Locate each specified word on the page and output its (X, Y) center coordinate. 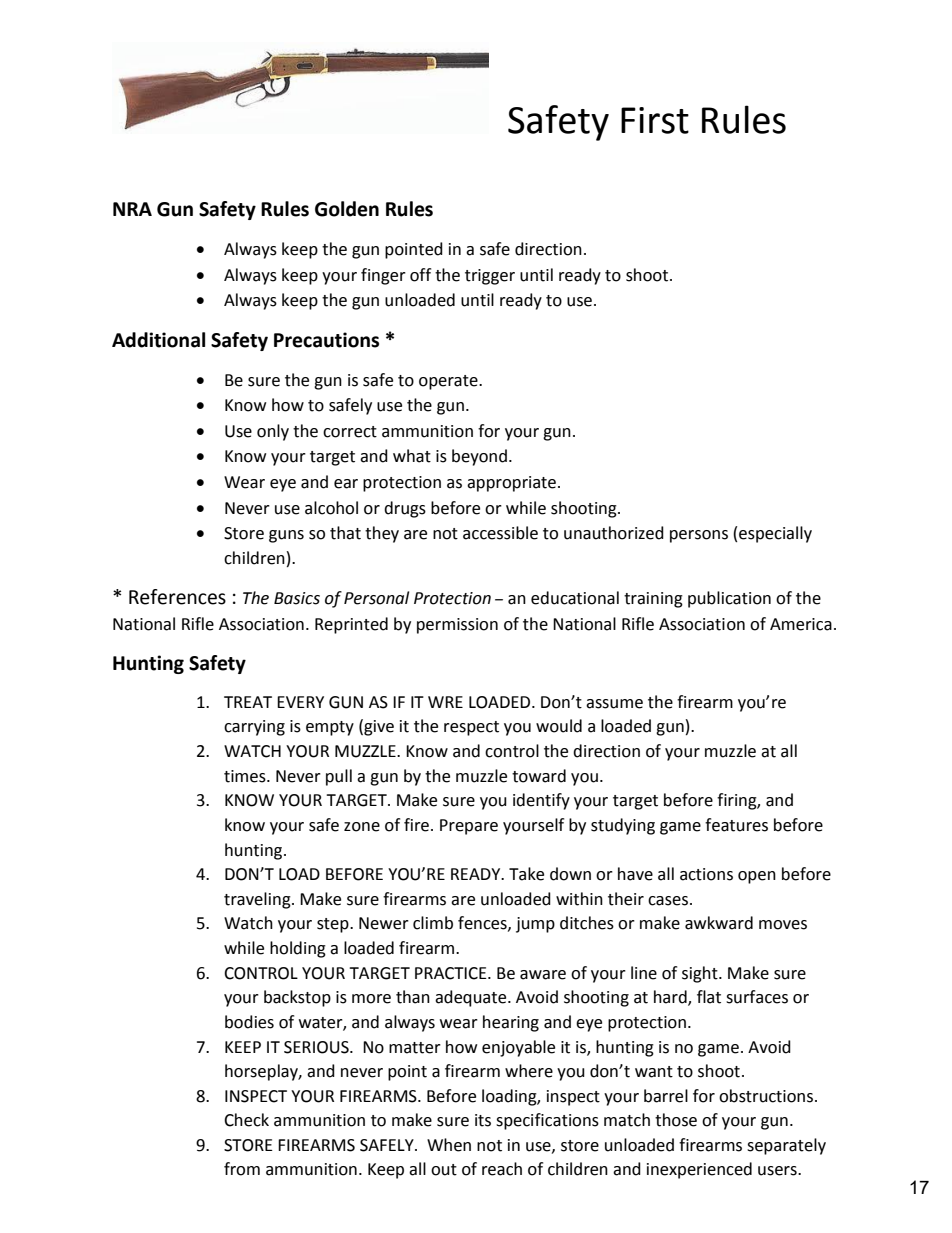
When (449, 1145)
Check (246, 1120)
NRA (132, 209)
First (655, 120)
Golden (347, 209)
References (177, 597)
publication (729, 599)
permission (457, 626)
